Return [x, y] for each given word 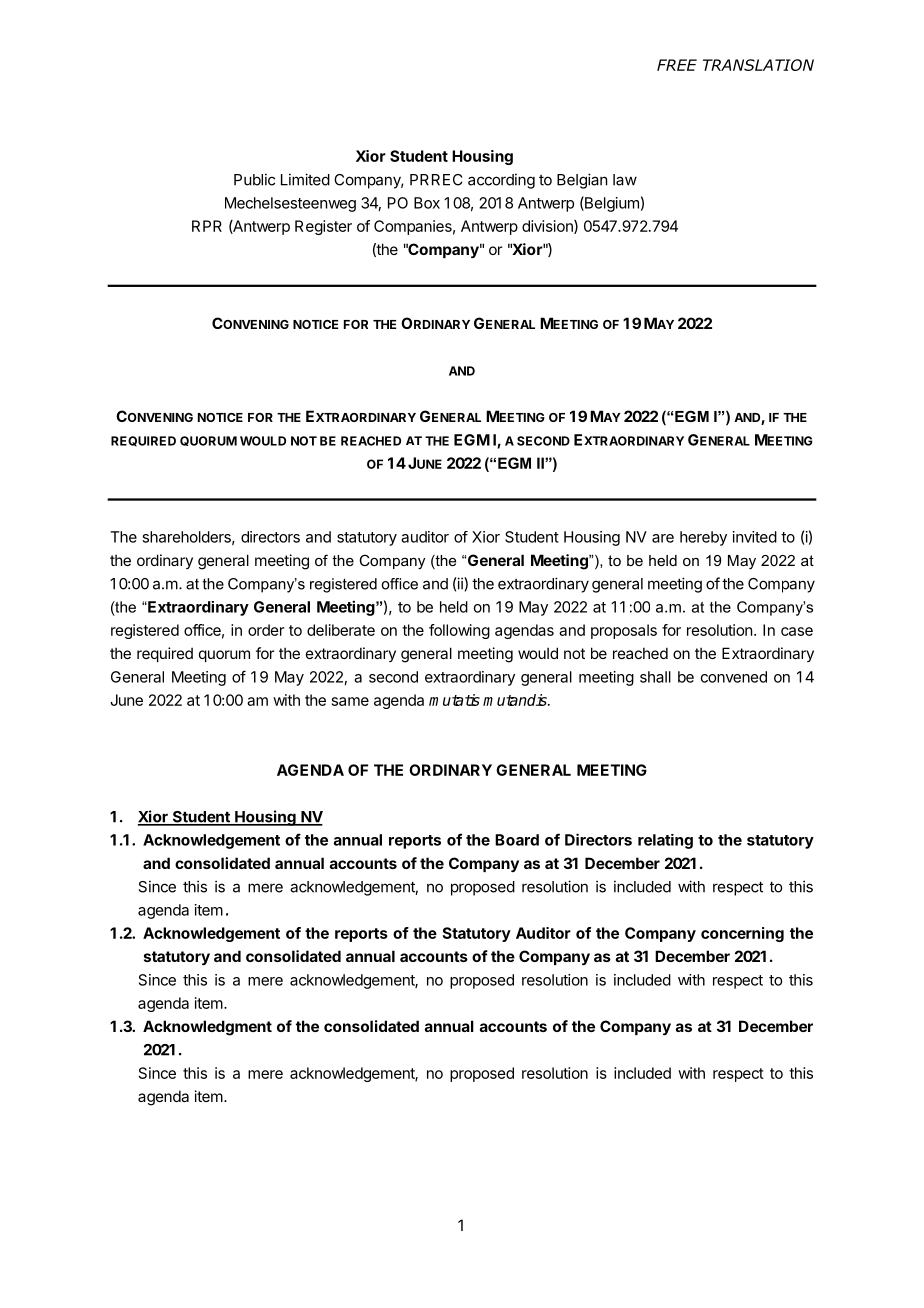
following [459, 631]
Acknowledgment [207, 1028]
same [350, 701]
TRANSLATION [758, 65]
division [548, 227]
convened [734, 677]
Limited [305, 179]
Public [254, 179]
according [501, 181]
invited [755, 537]
